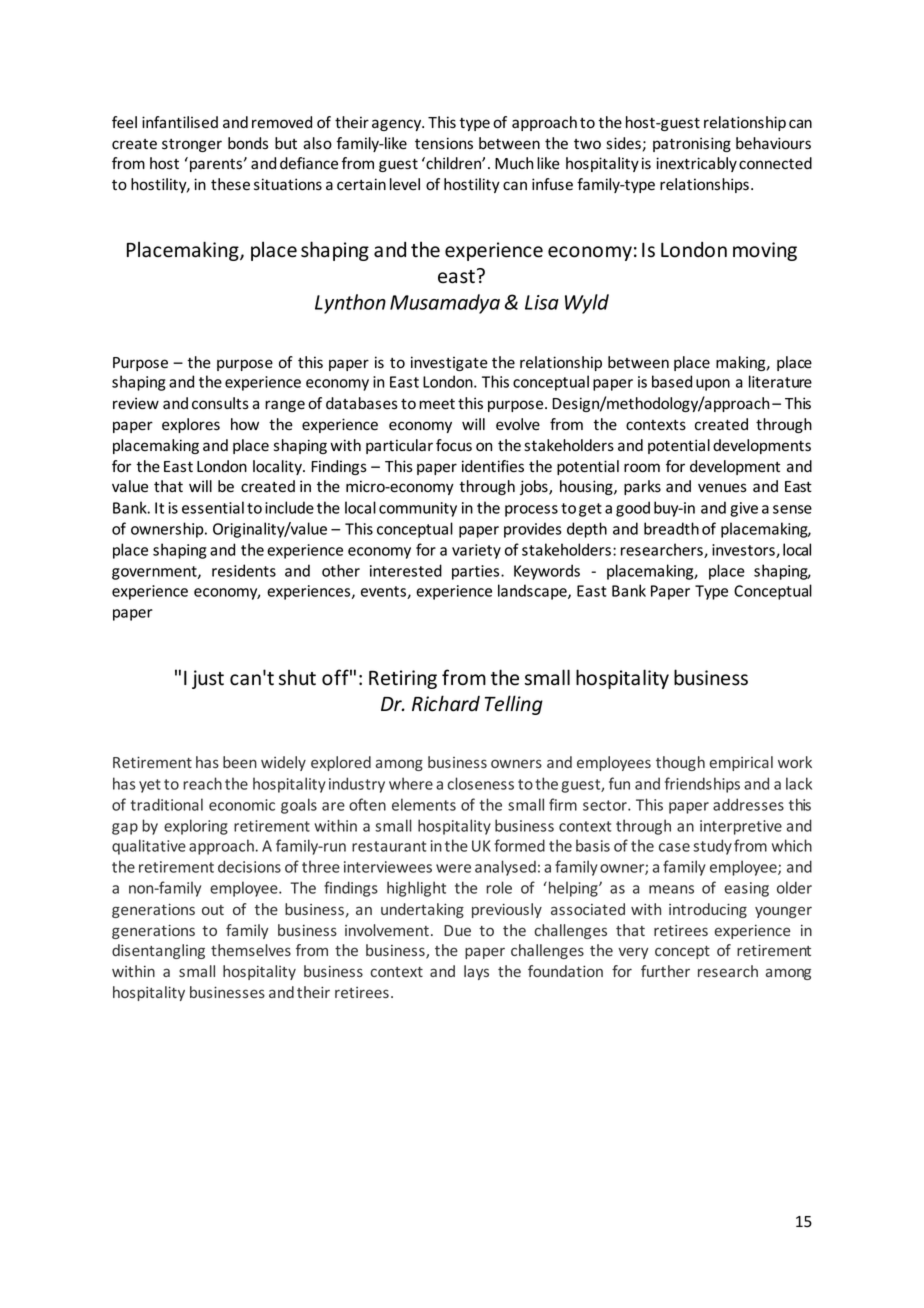 This page has height=1308, width=924. Describe the element at coordinates (476, 551) in the page. I see `variety` at that location.
